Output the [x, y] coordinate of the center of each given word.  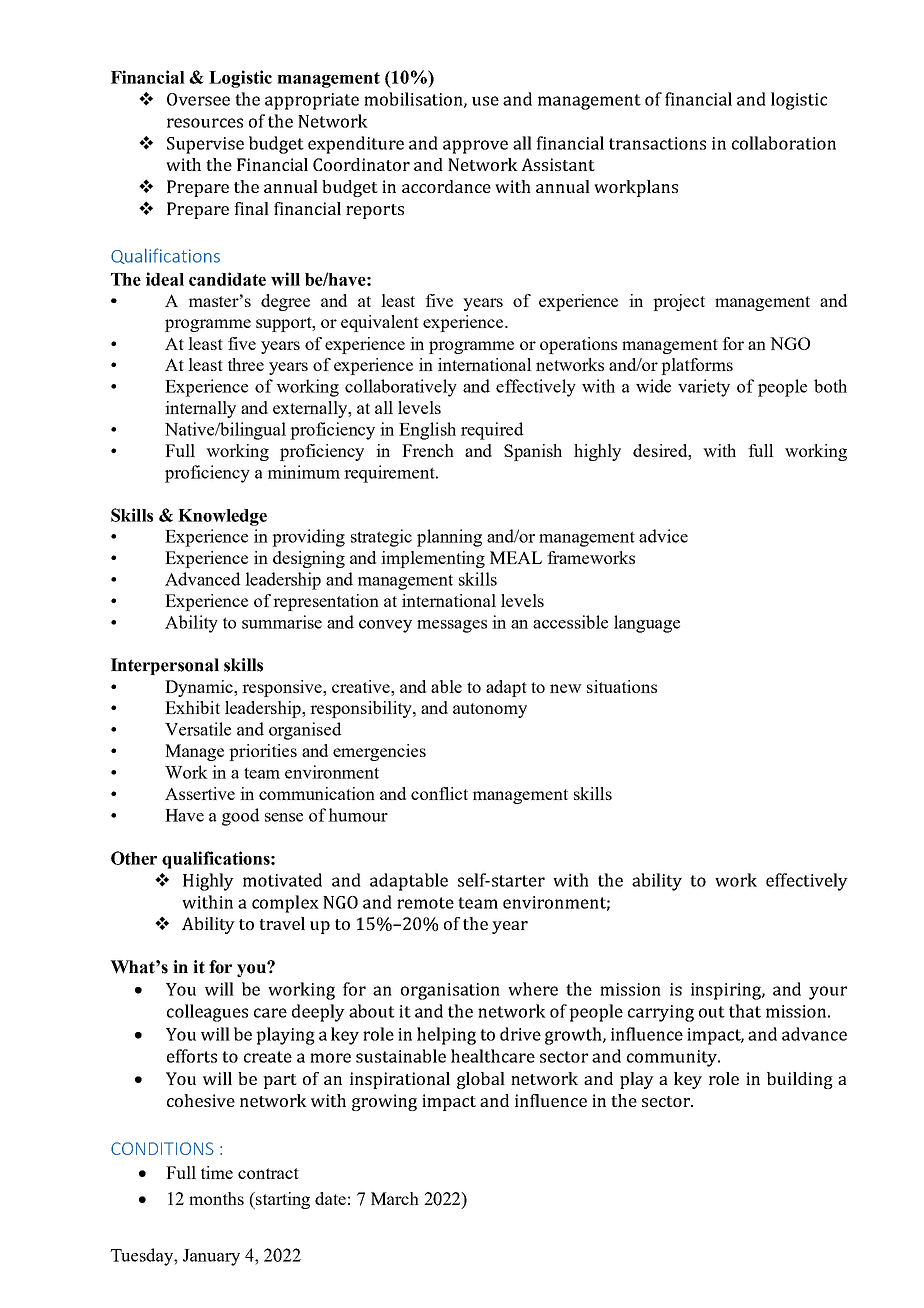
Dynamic [200, 688]
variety [704, 388]
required [492, 431]
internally [200, 409]
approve [475, 147]
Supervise [205, 145]
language [647, 624]
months [216, 1198]
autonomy [490, 710]
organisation [450, 991]
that [745, 1011]
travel [282, 923]
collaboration [784, 143]
